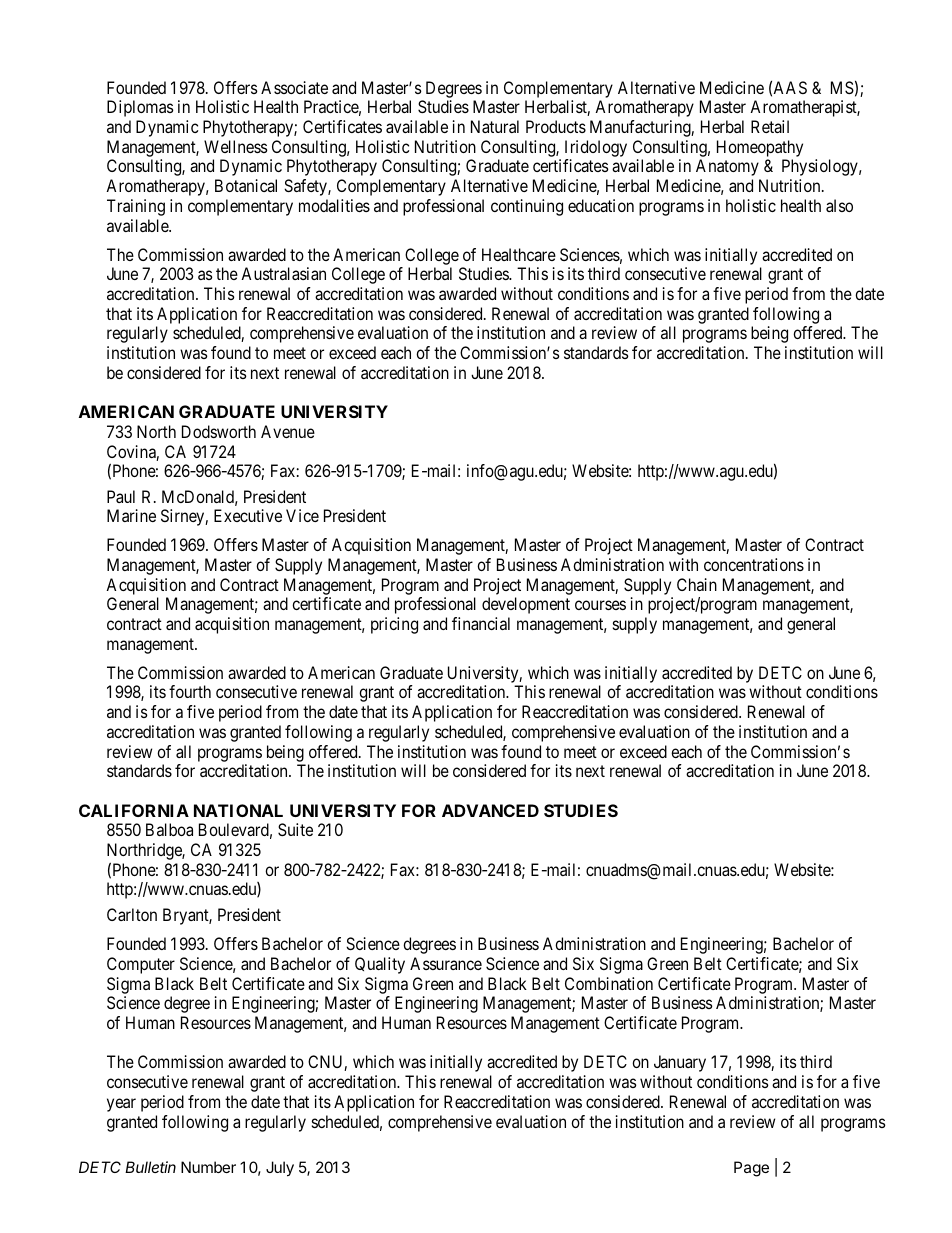 Image resolution: width=952 pixels, height=1233 pixels. What do you see at coordinates (288, 431) in the image?
I see `Avenue` at bounding box center [288, 431].
